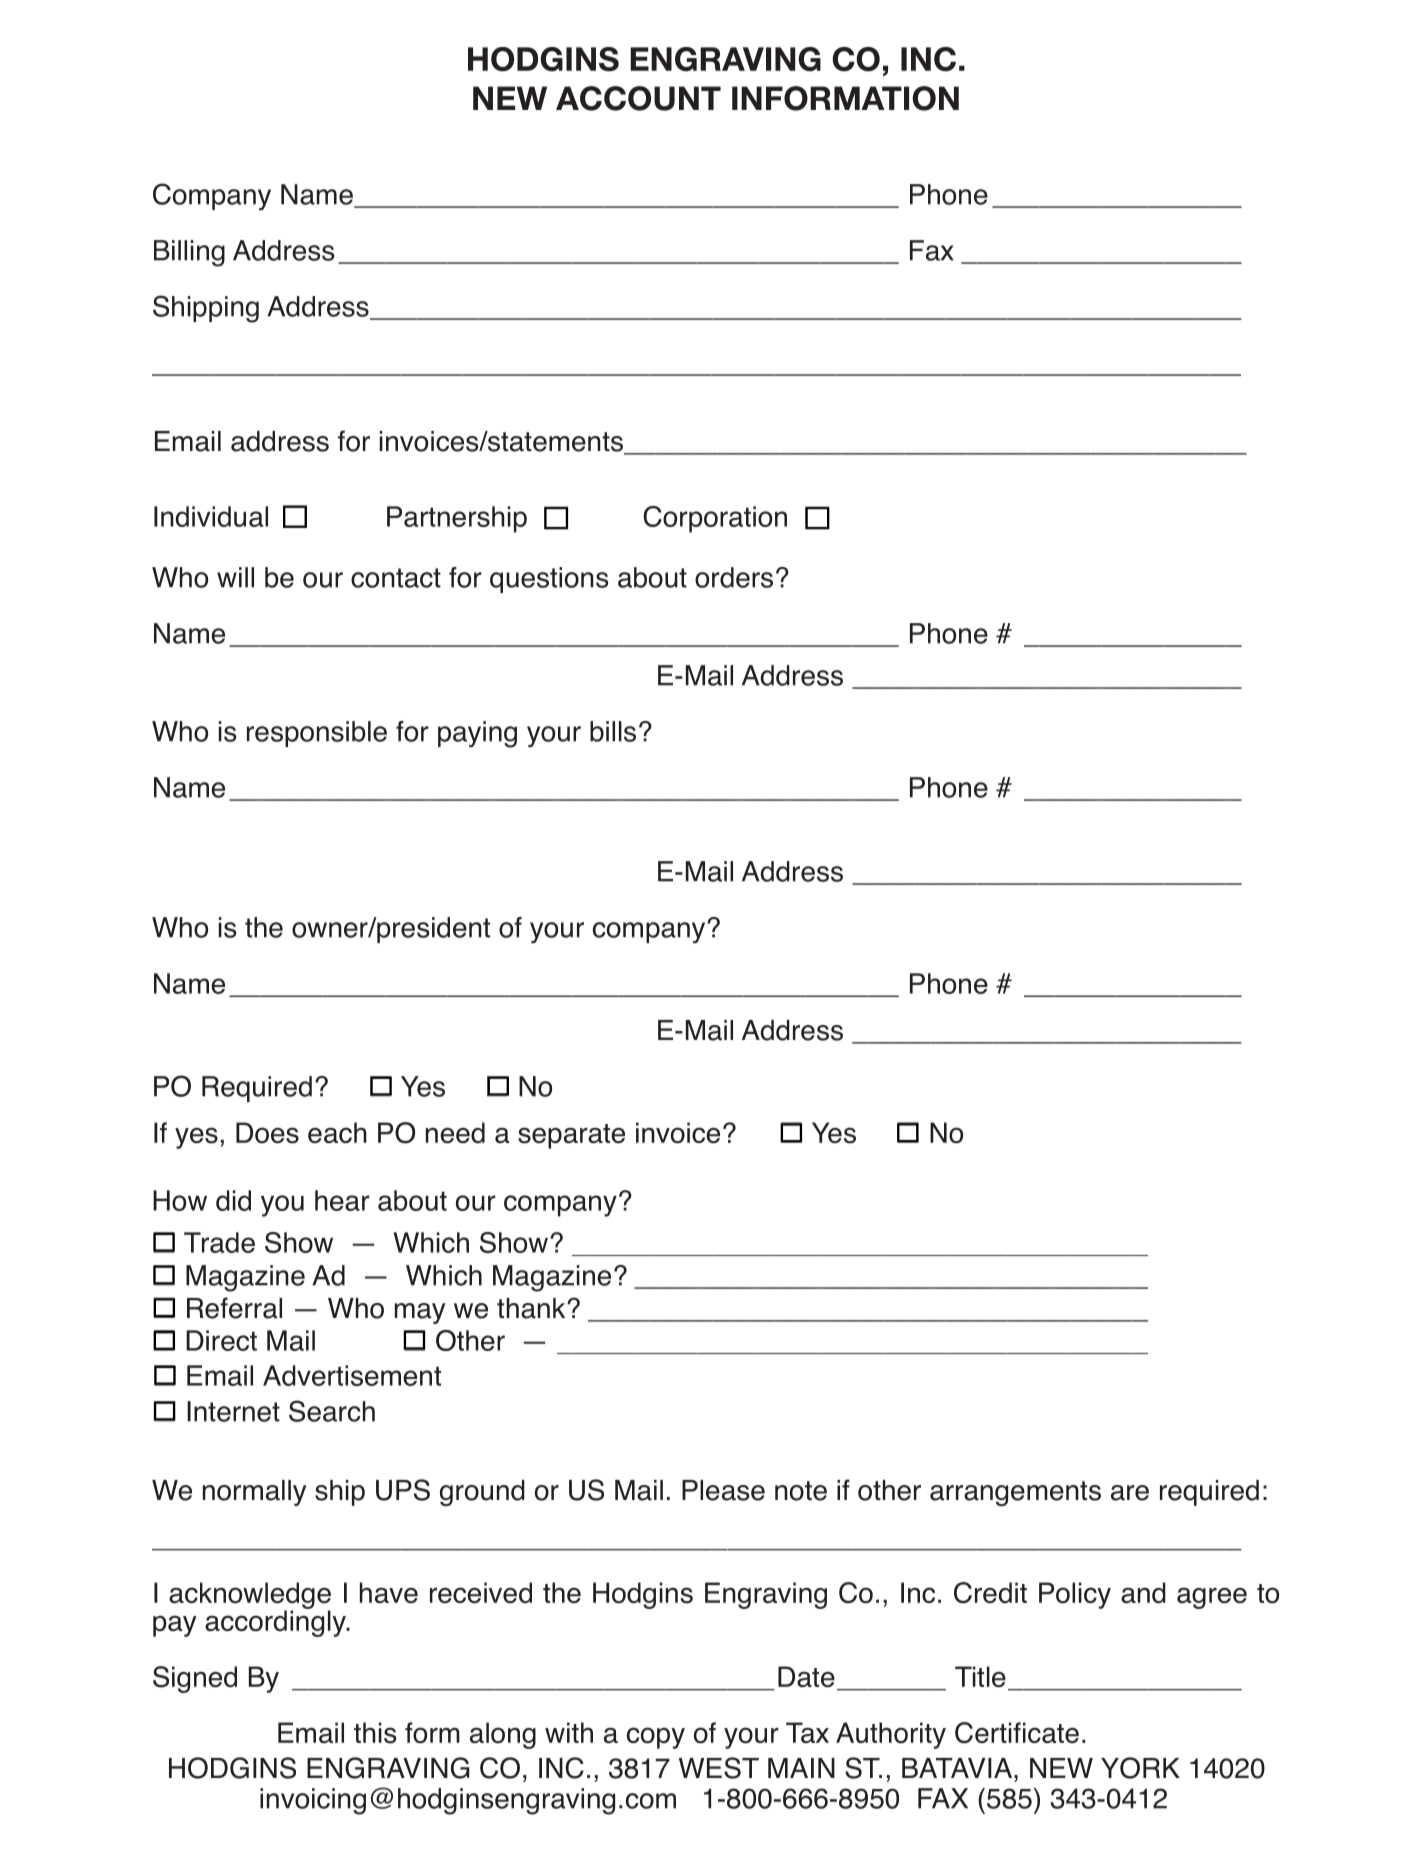 The width and height of the document is (1428, 1849). Describe the element at coordinates (1130, 1493) in the document. I see `are` at that location.
